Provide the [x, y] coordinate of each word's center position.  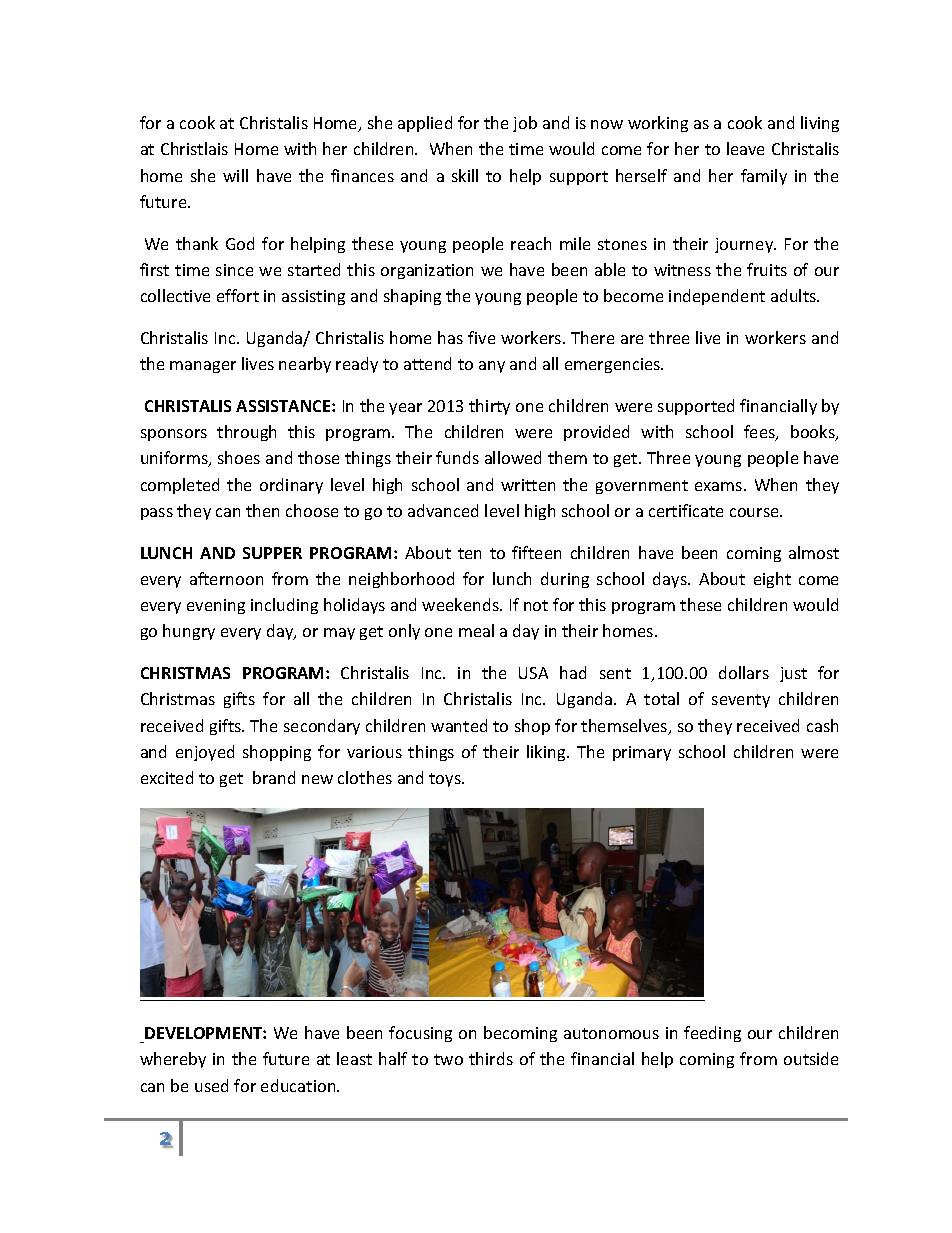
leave [745, 148]
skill [465, 175]
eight [772, 580]
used [211, 1085]
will [235, 175]
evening [216, 606]
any [492, 367]
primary [642, 753]
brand [274, 777]
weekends [461, 604]
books [814, 433]
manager [203, 367]
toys [446, 780]
